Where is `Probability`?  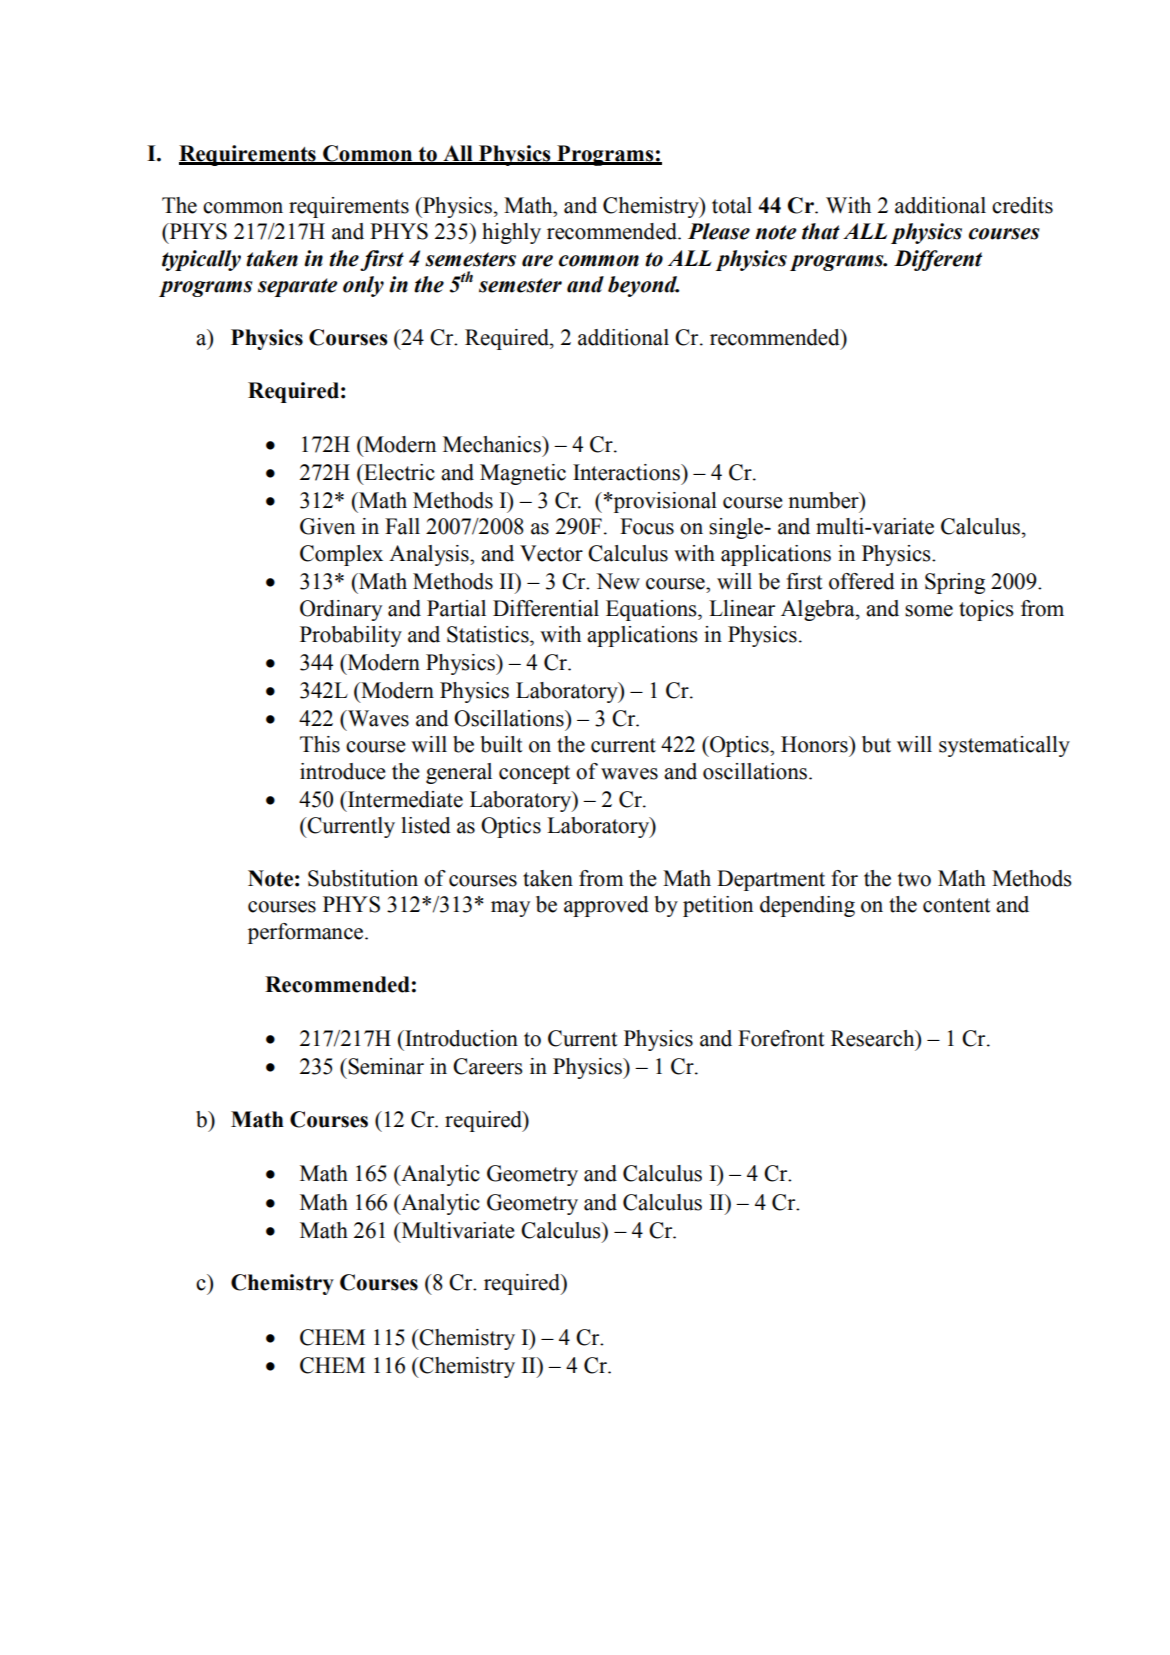 Probability is located at coordinates (351, 636).
